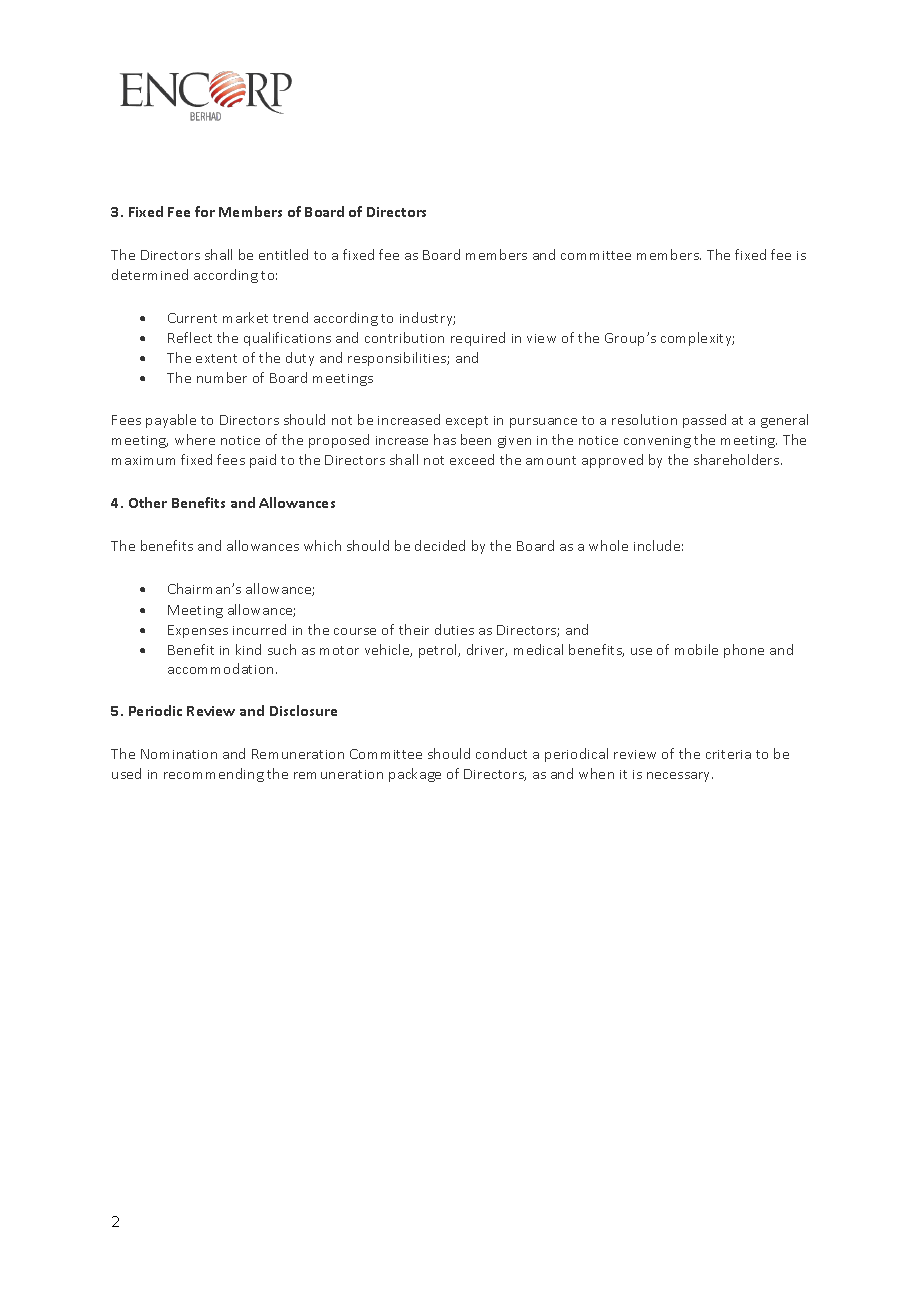  Describe the element at coordinates (148, 502) in the screenshot. I see `Other` at that location.
